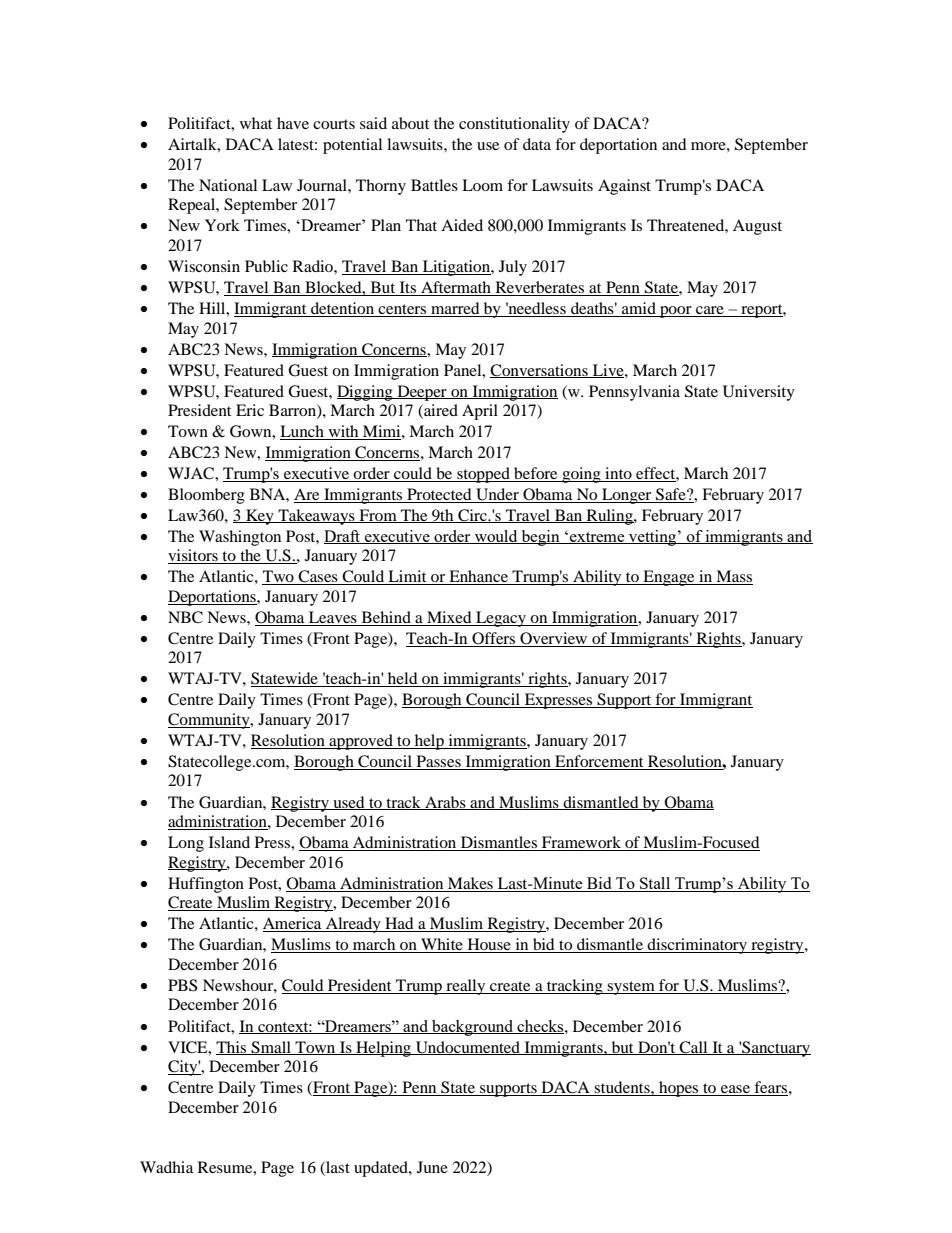 The width and height of the document is (952, 1233). What do you see at coordinates (206, 885) in the document?
I see `Huffington` at bounding box center [206, 885].
